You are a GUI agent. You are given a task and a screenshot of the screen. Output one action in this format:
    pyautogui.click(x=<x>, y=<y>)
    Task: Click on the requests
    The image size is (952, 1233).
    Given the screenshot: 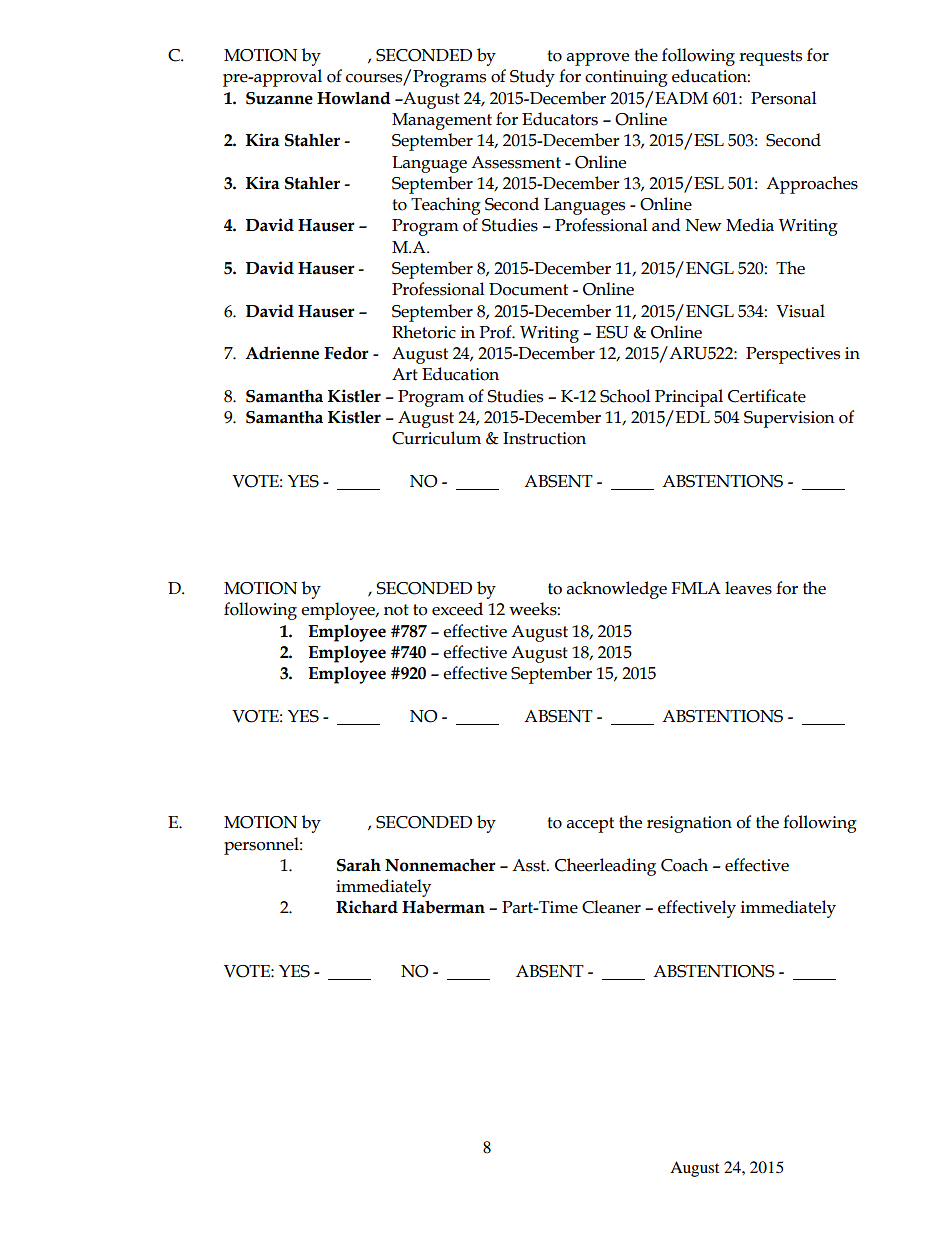 What is the action you would take?
    pyautogui.click(x=770, y=58)
